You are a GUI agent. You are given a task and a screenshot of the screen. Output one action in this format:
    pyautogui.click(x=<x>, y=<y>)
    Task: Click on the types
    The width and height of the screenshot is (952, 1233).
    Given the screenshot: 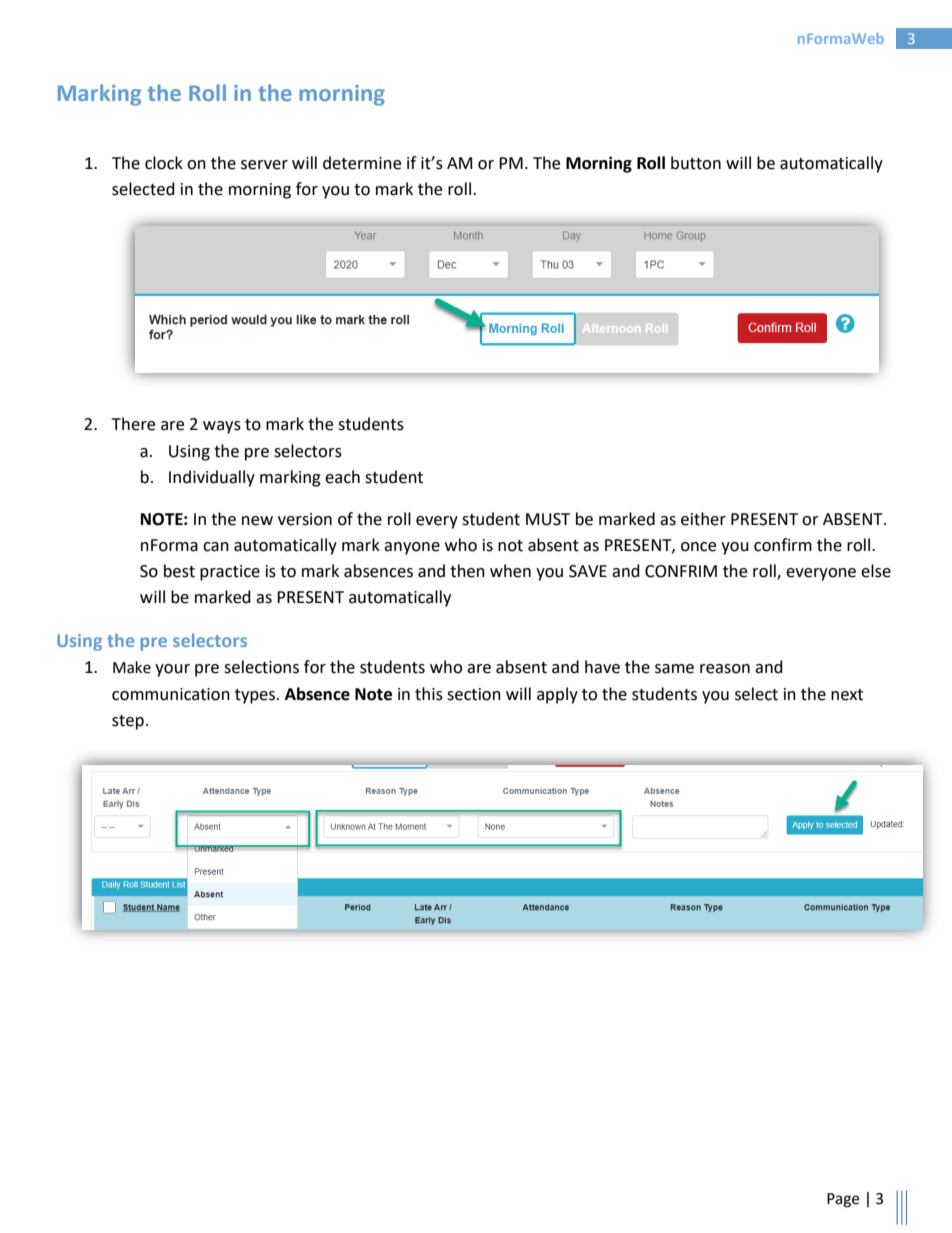 What is the action you would take?
    pyautogui.click(x=256, y=696)
